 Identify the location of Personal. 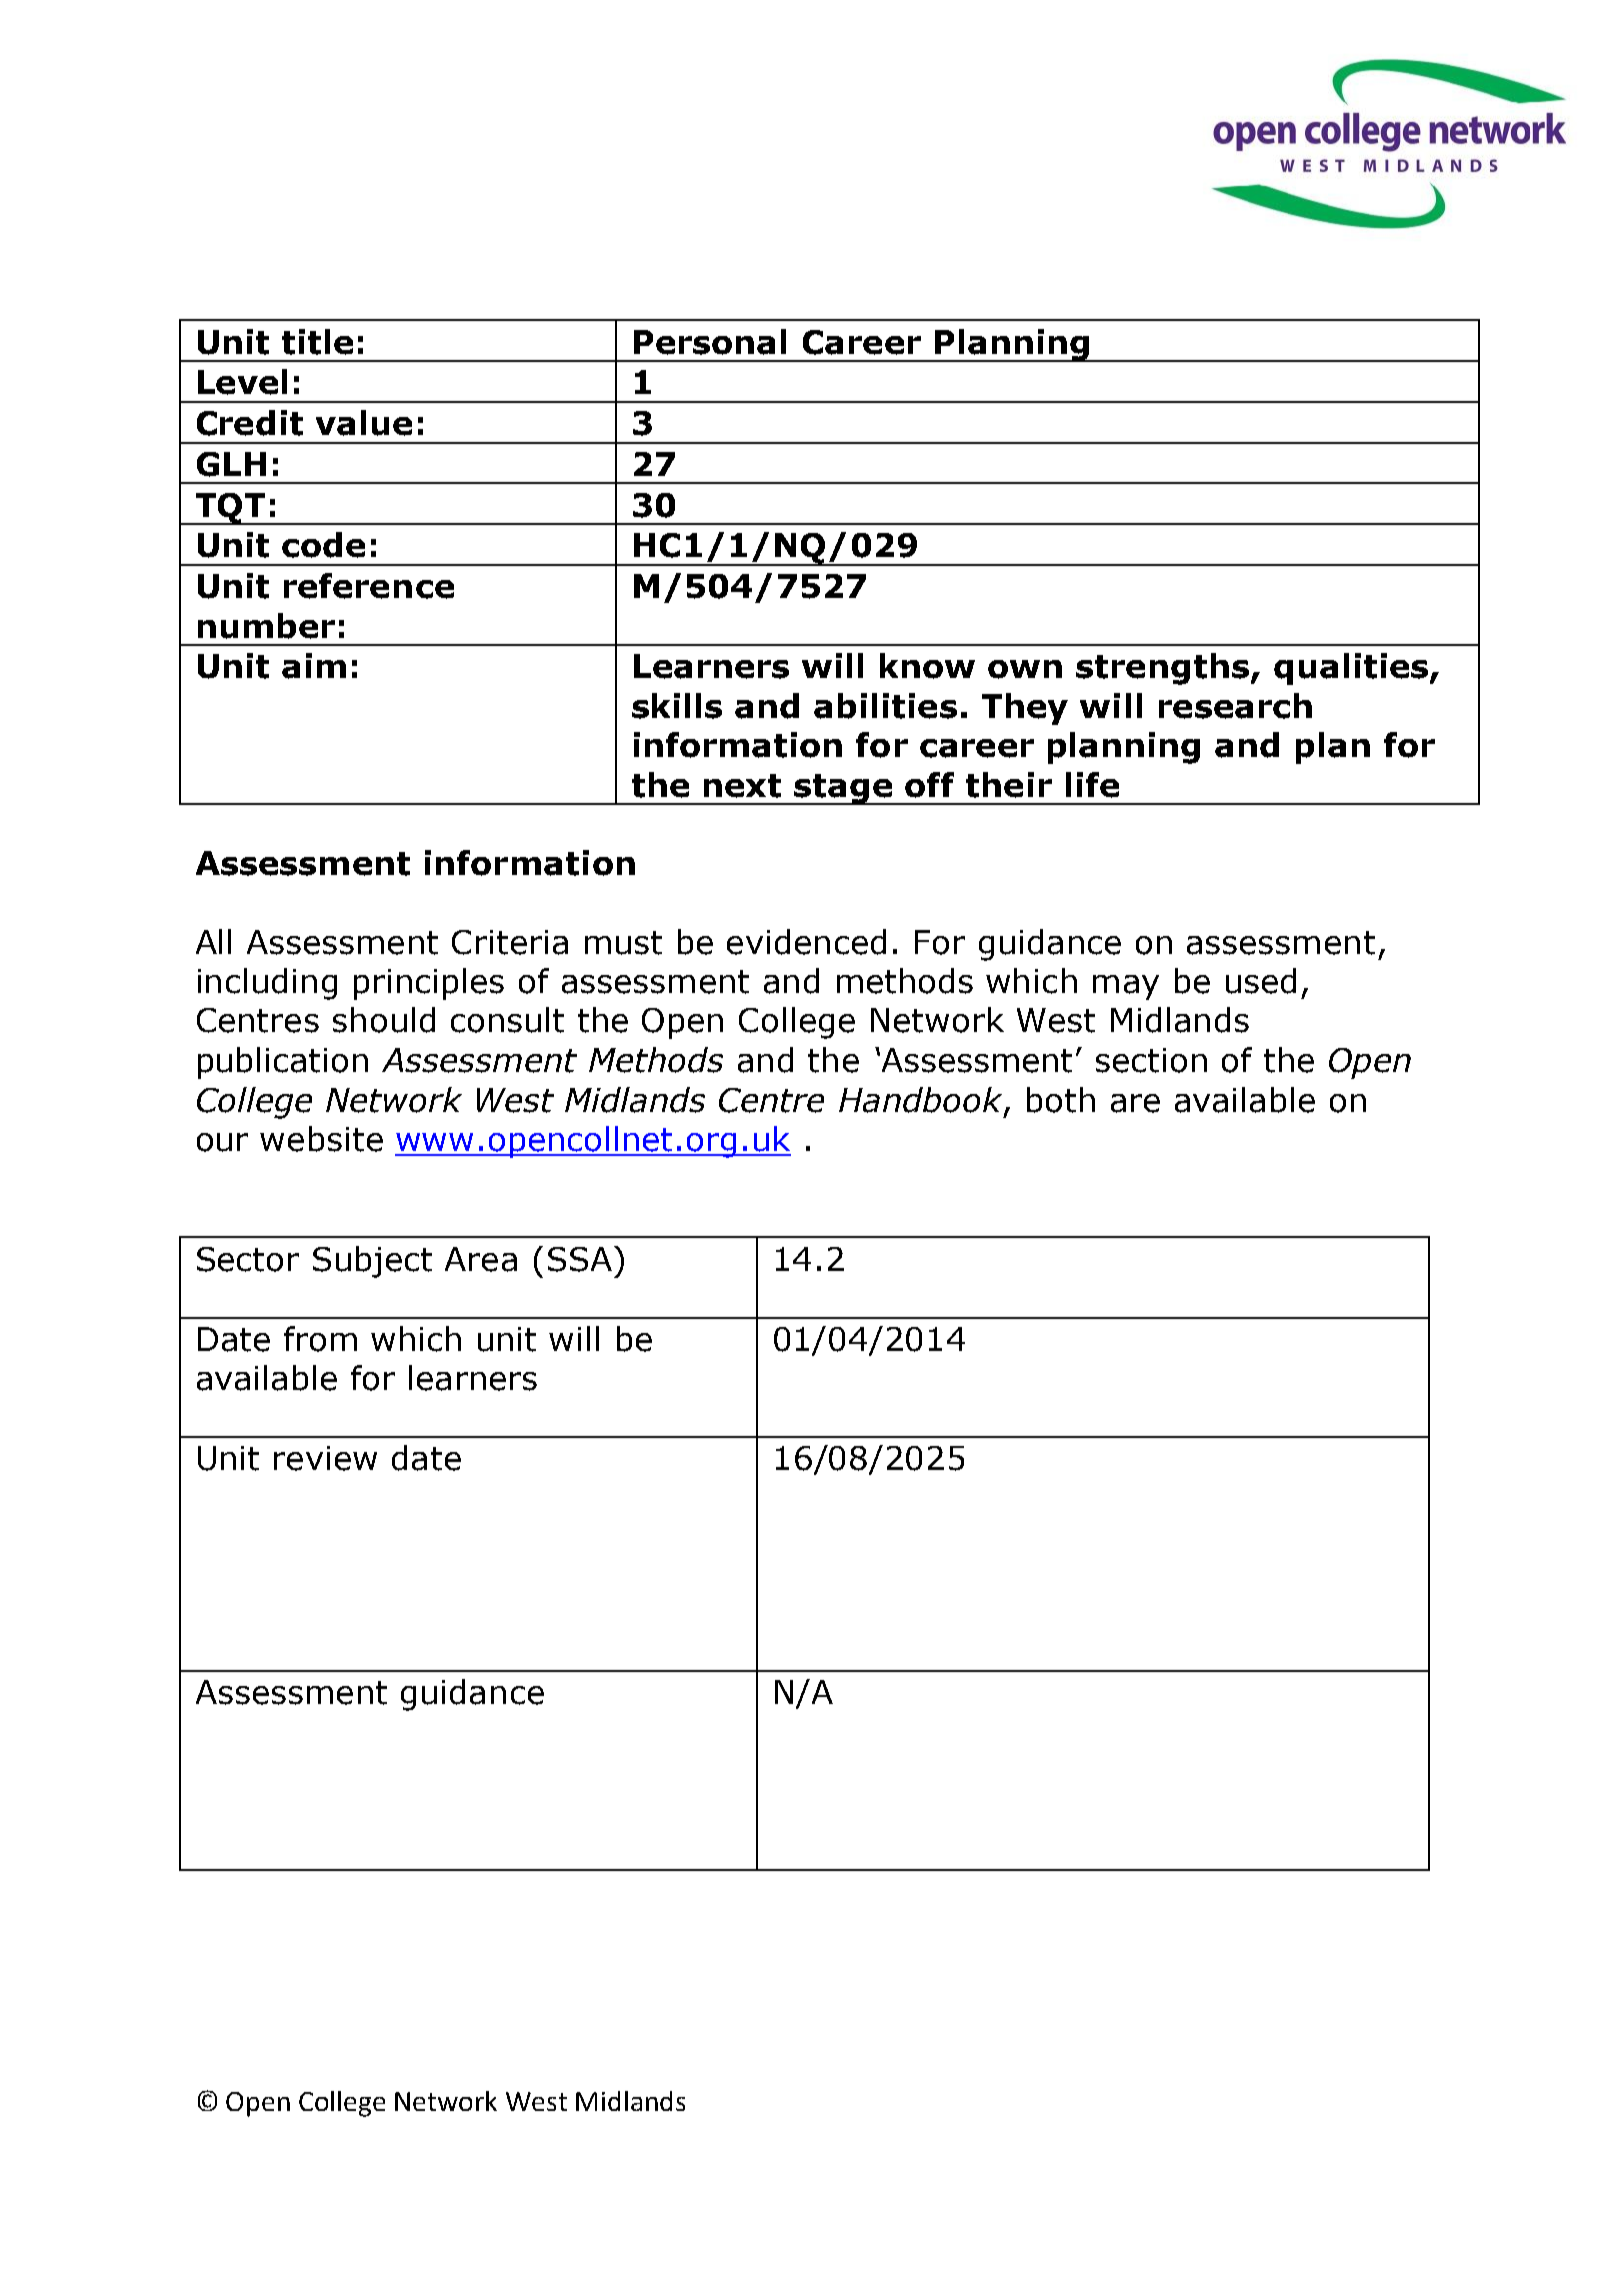
(710, 342).
